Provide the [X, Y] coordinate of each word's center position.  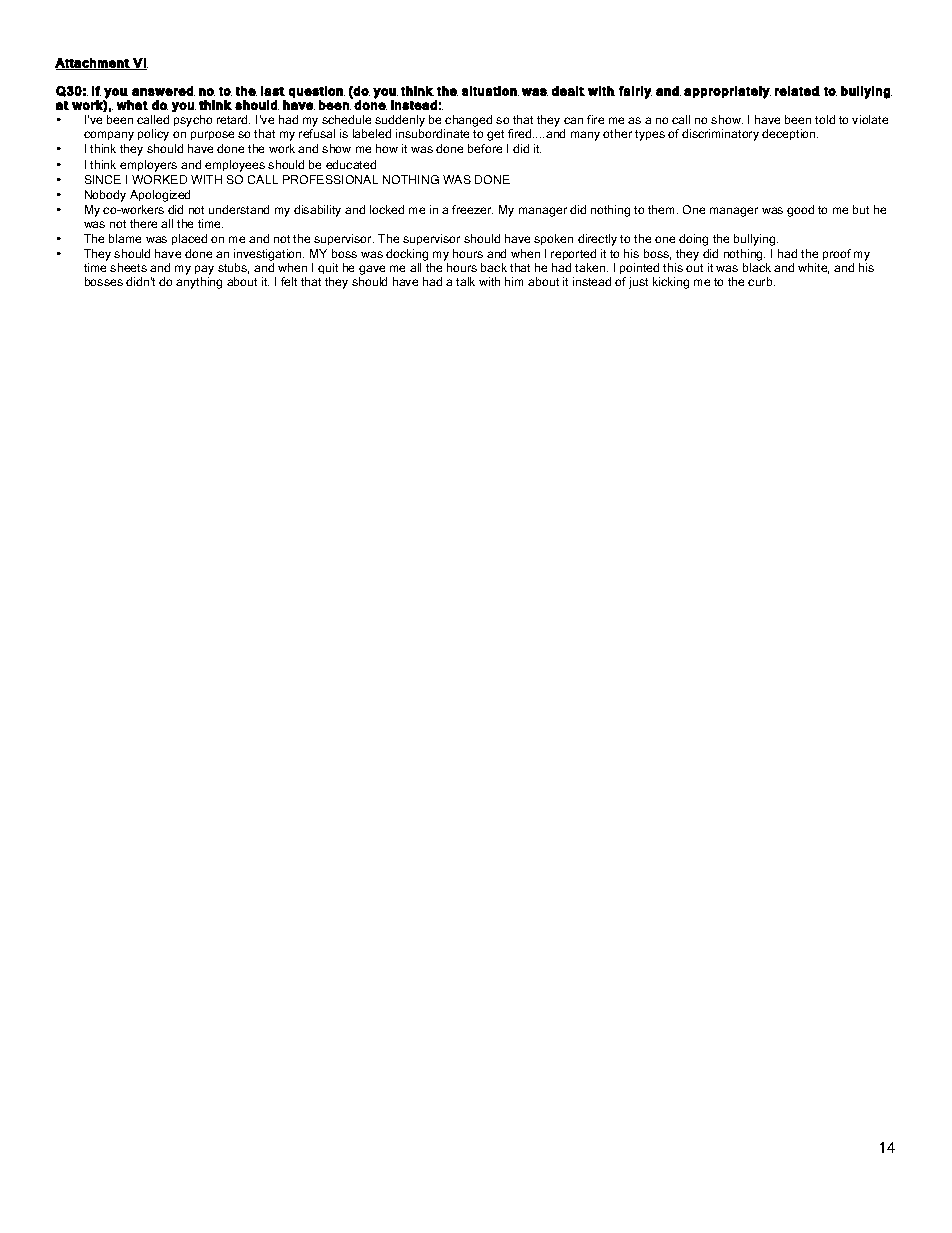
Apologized [160, 196]
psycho [193, 121]
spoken [553, 239]
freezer [472, 209]
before [485, 148]
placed [189, 239]
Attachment [93, 64]
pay [204, 271]
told [825, 119]
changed [468, 122]
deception [790, 134]
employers [148, 166]
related [797, 91]
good [800, 211]
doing [693, 240]
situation [490, 91]
